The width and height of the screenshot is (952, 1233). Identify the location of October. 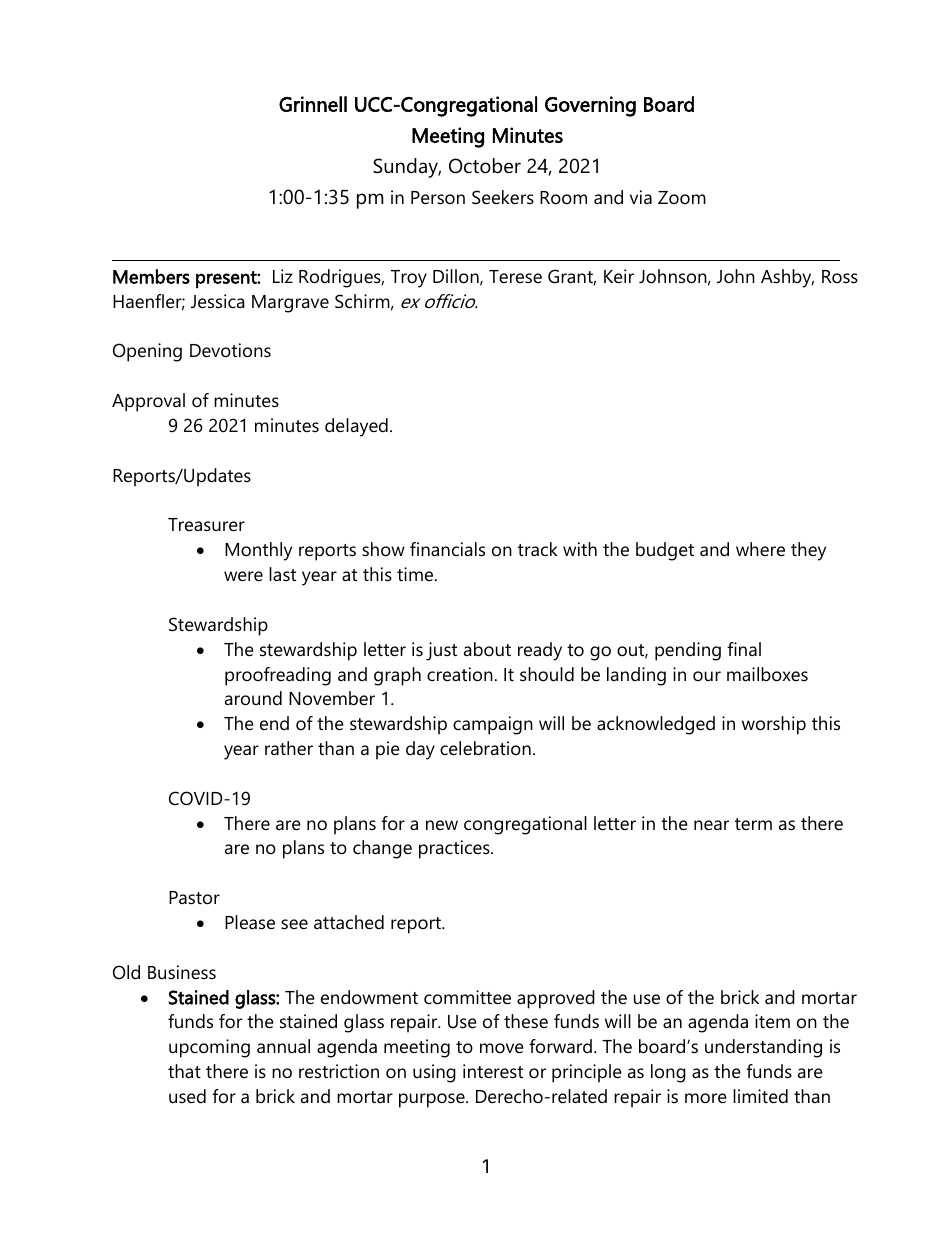
(485, 166).
